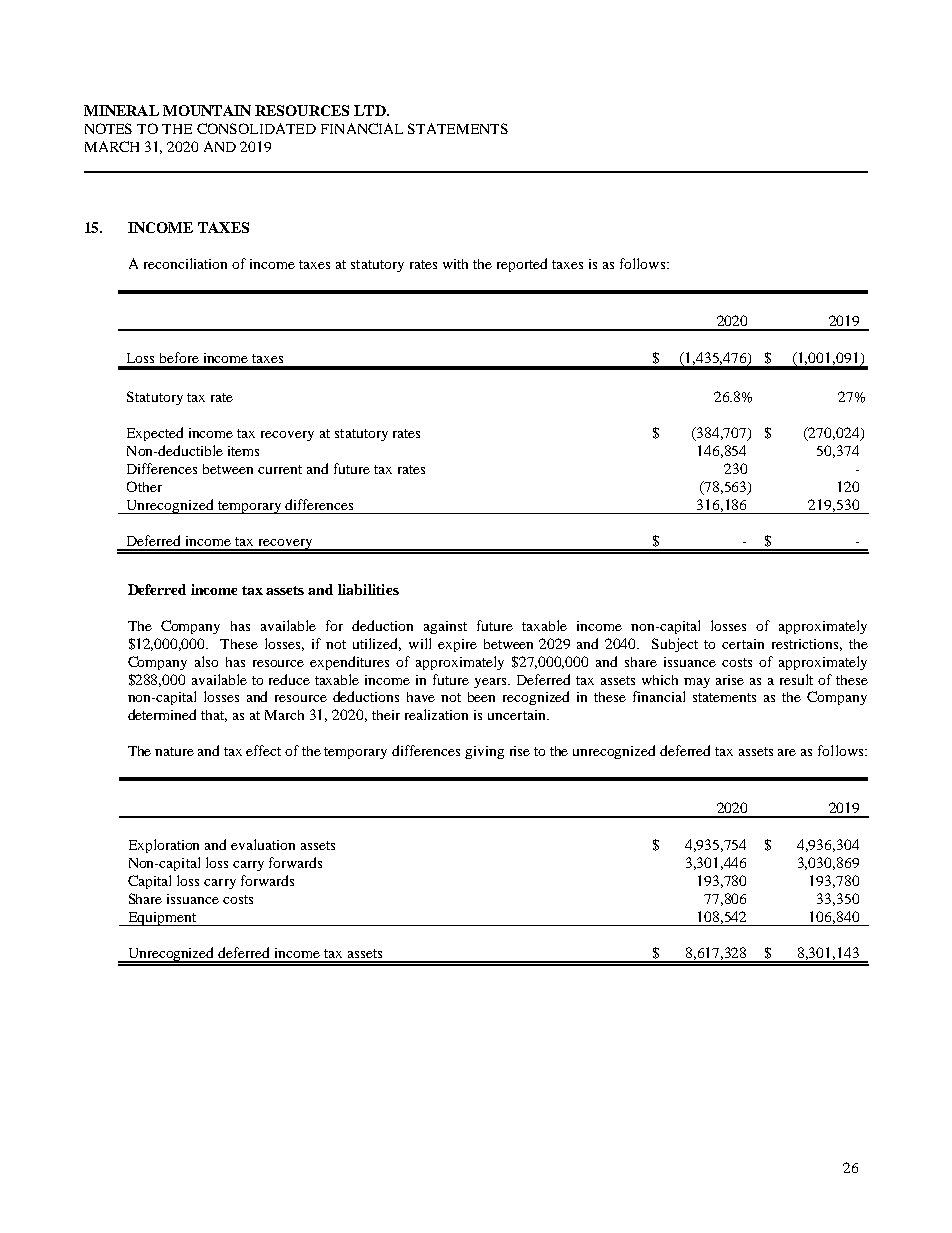 The width and height of the screenshot is (952, 1233). What do you see at coordinates (161, 919) in the screenshot?
I see `Equipment` at bounding box center [161, 919].
